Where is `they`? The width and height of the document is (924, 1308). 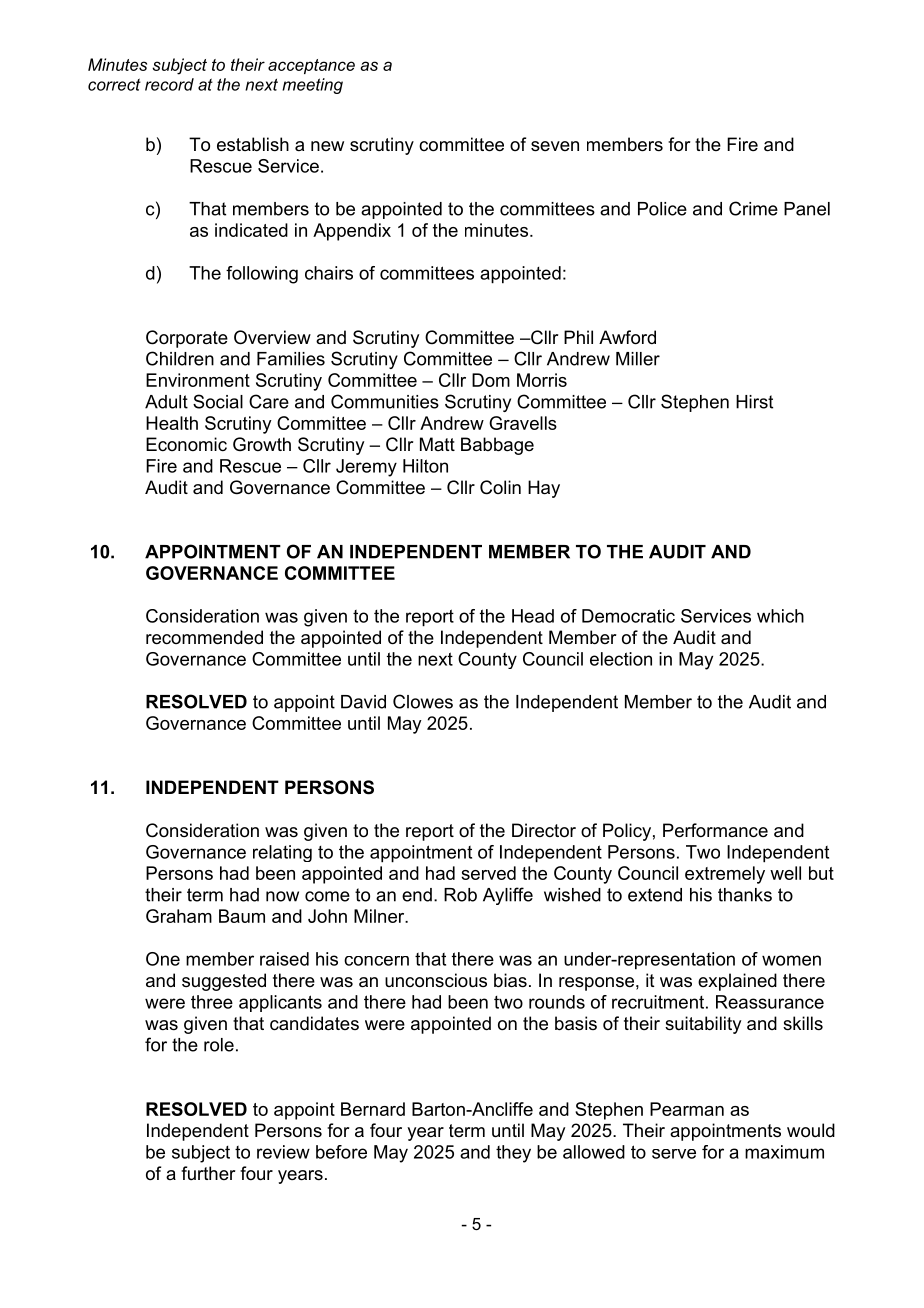 they is located at coordinates (513, 1154).
